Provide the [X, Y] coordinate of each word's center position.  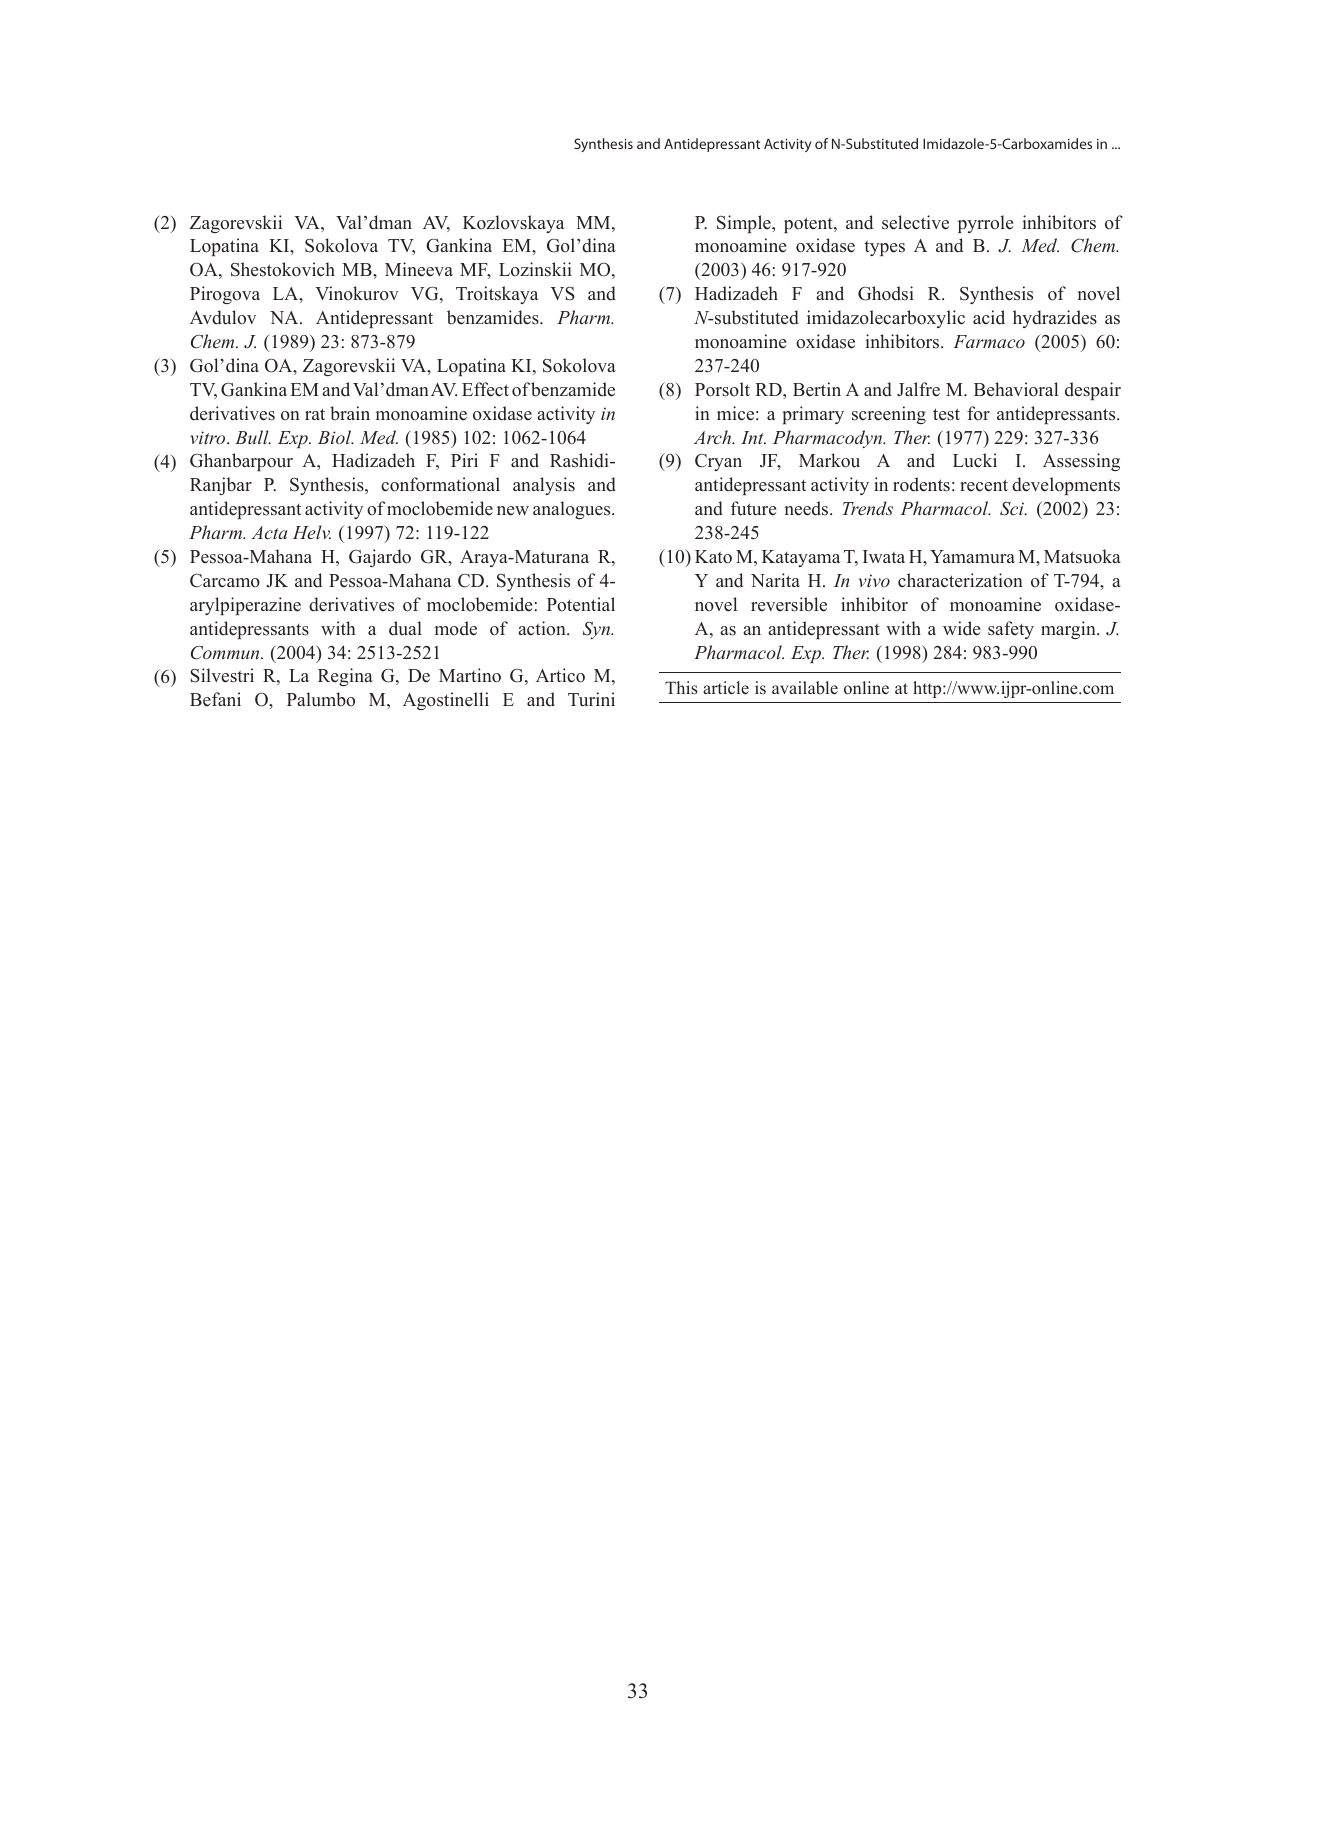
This [681, 688]
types [884, 248]
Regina [345, 677]
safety [1011, 630]
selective [915, 222]
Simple [745, 224]
